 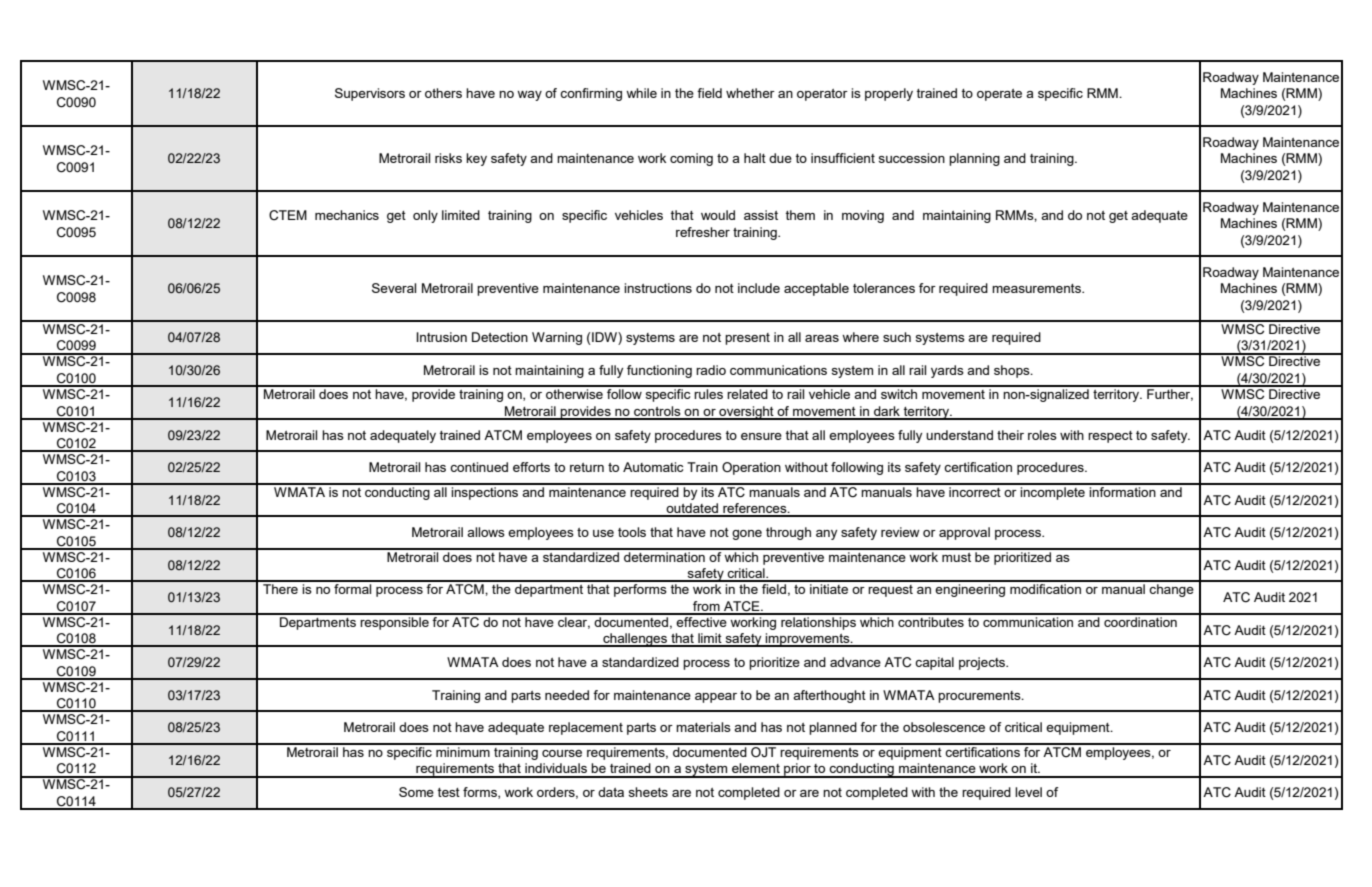 I want to click on level, so click(x=1028, y=792).
